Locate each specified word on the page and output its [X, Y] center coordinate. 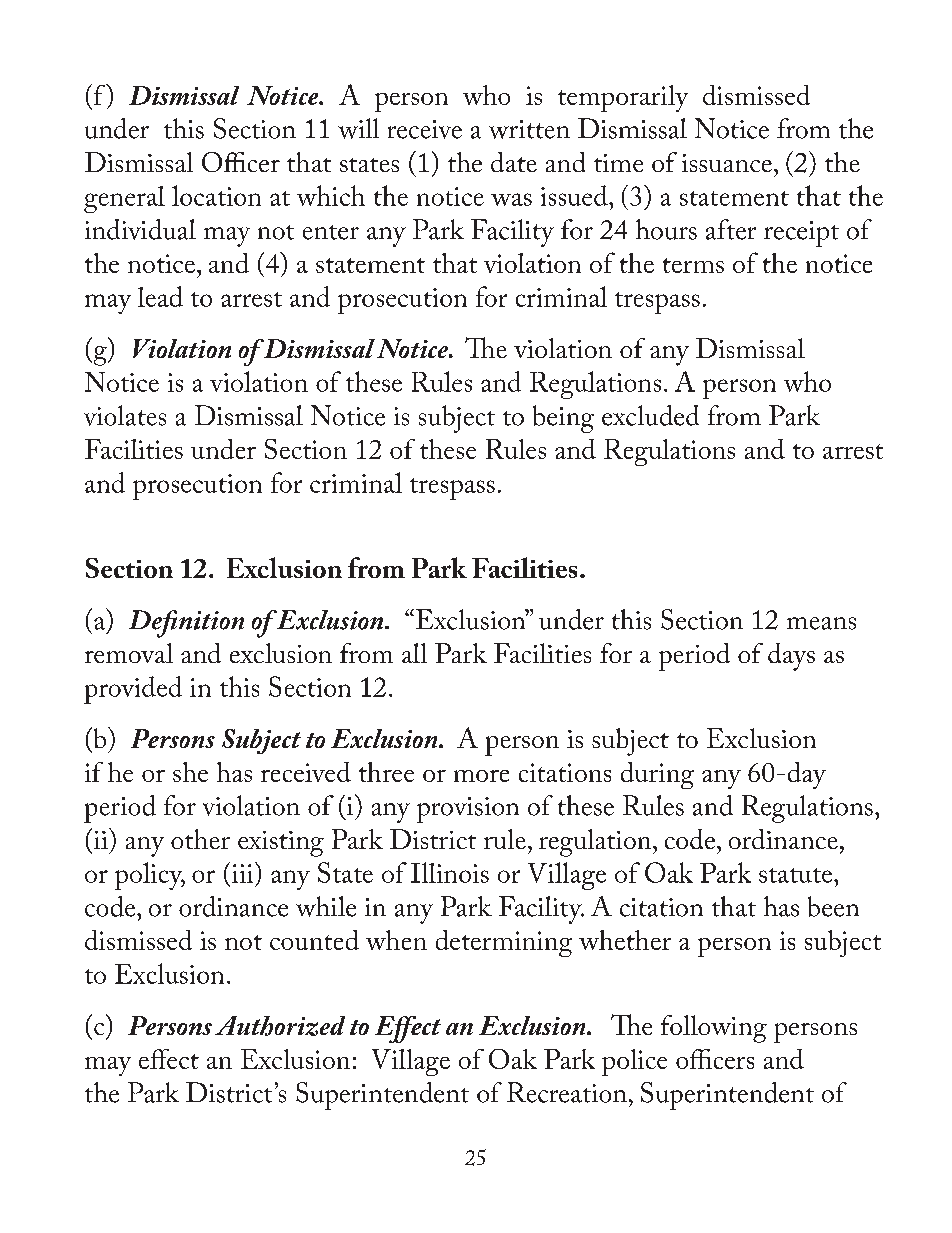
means [821, 623]
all [414, 653]
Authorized [280, 1026]
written [529, 129]
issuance [728, 163]
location [216, 195]
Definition [186, 624]
